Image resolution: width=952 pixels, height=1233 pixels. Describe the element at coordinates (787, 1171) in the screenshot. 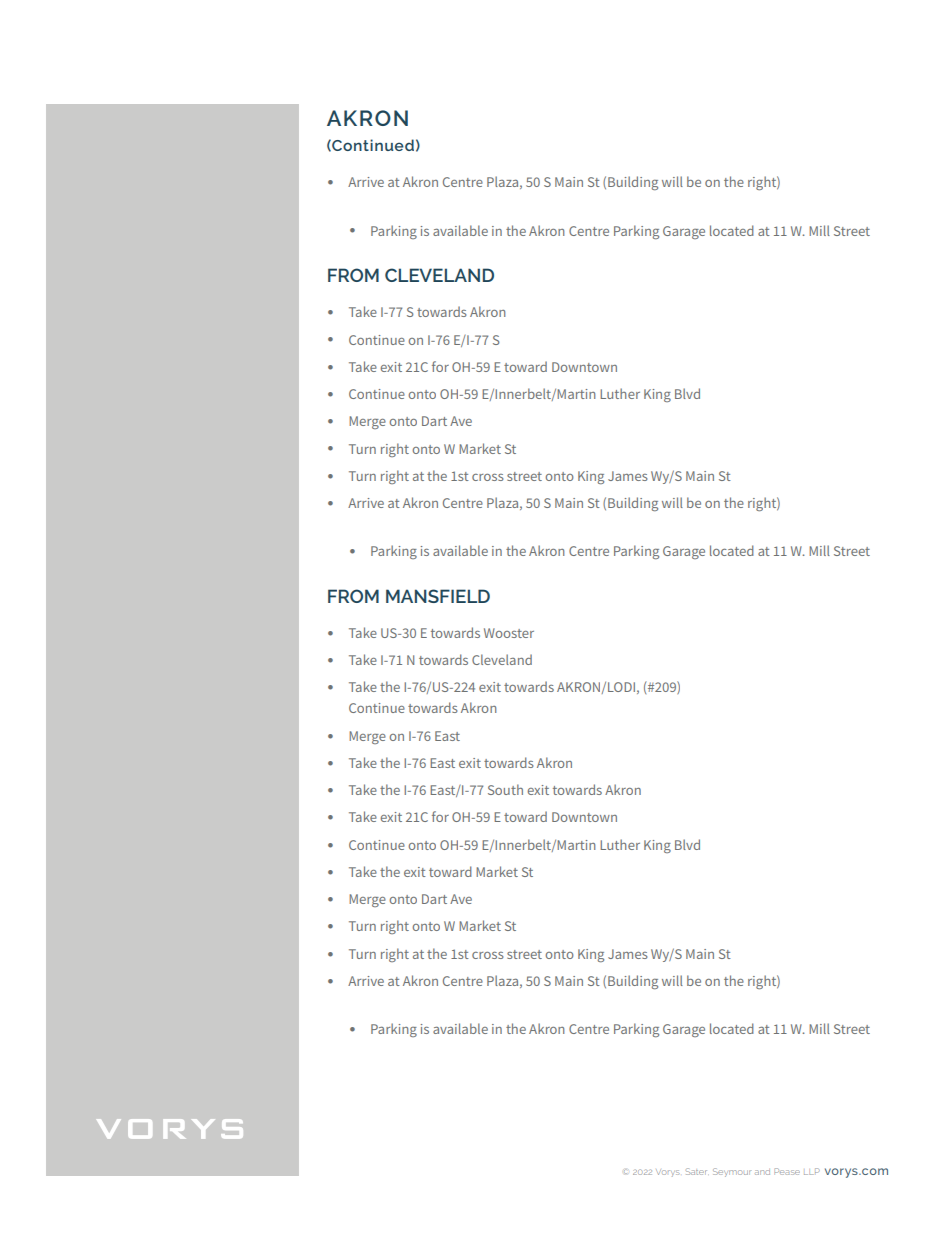

I see `Pease` at that location.
